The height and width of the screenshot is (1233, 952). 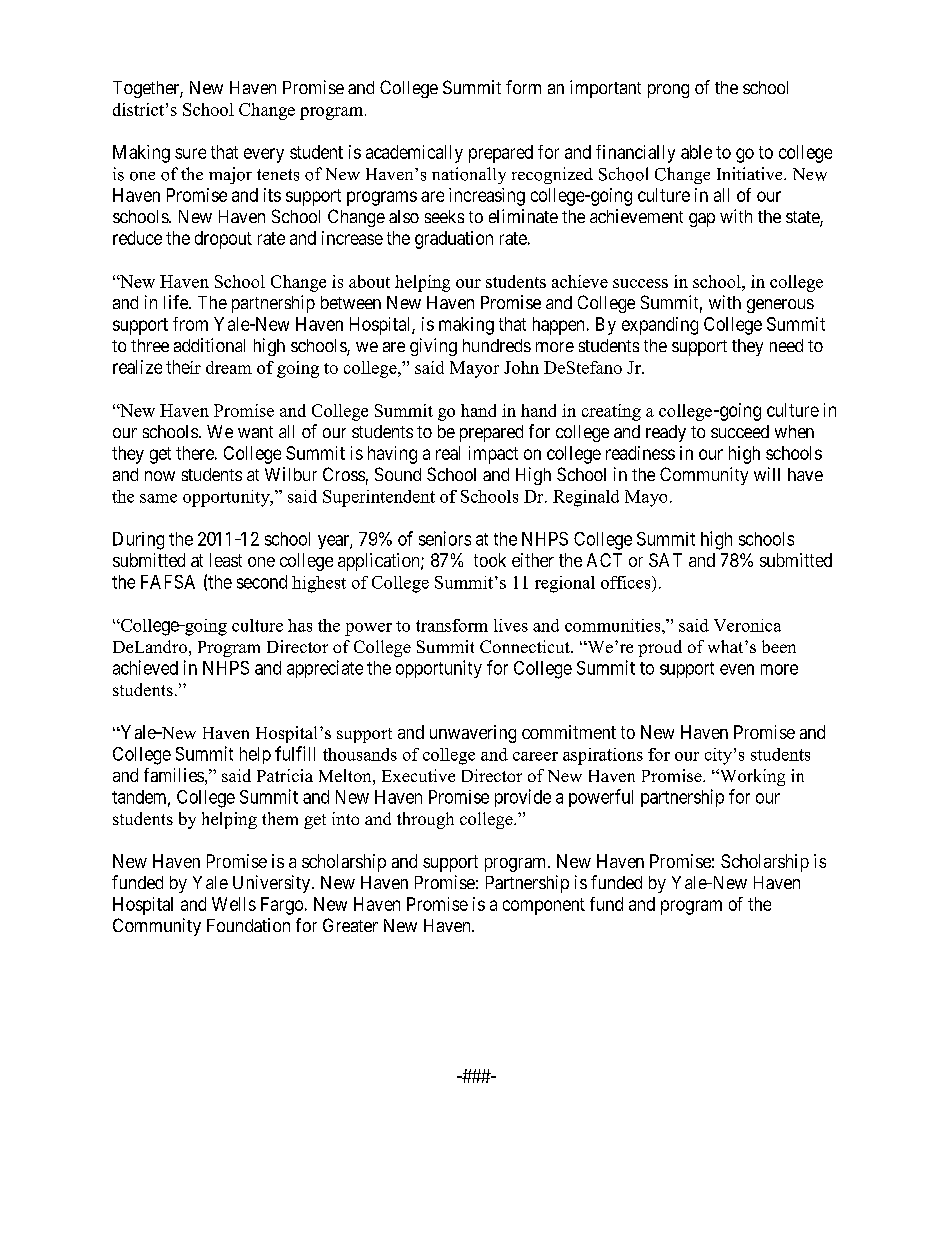 What do you see at coordinates (696, 152) in the screenshot?
I see `able` at bounding box center [696, 152].
